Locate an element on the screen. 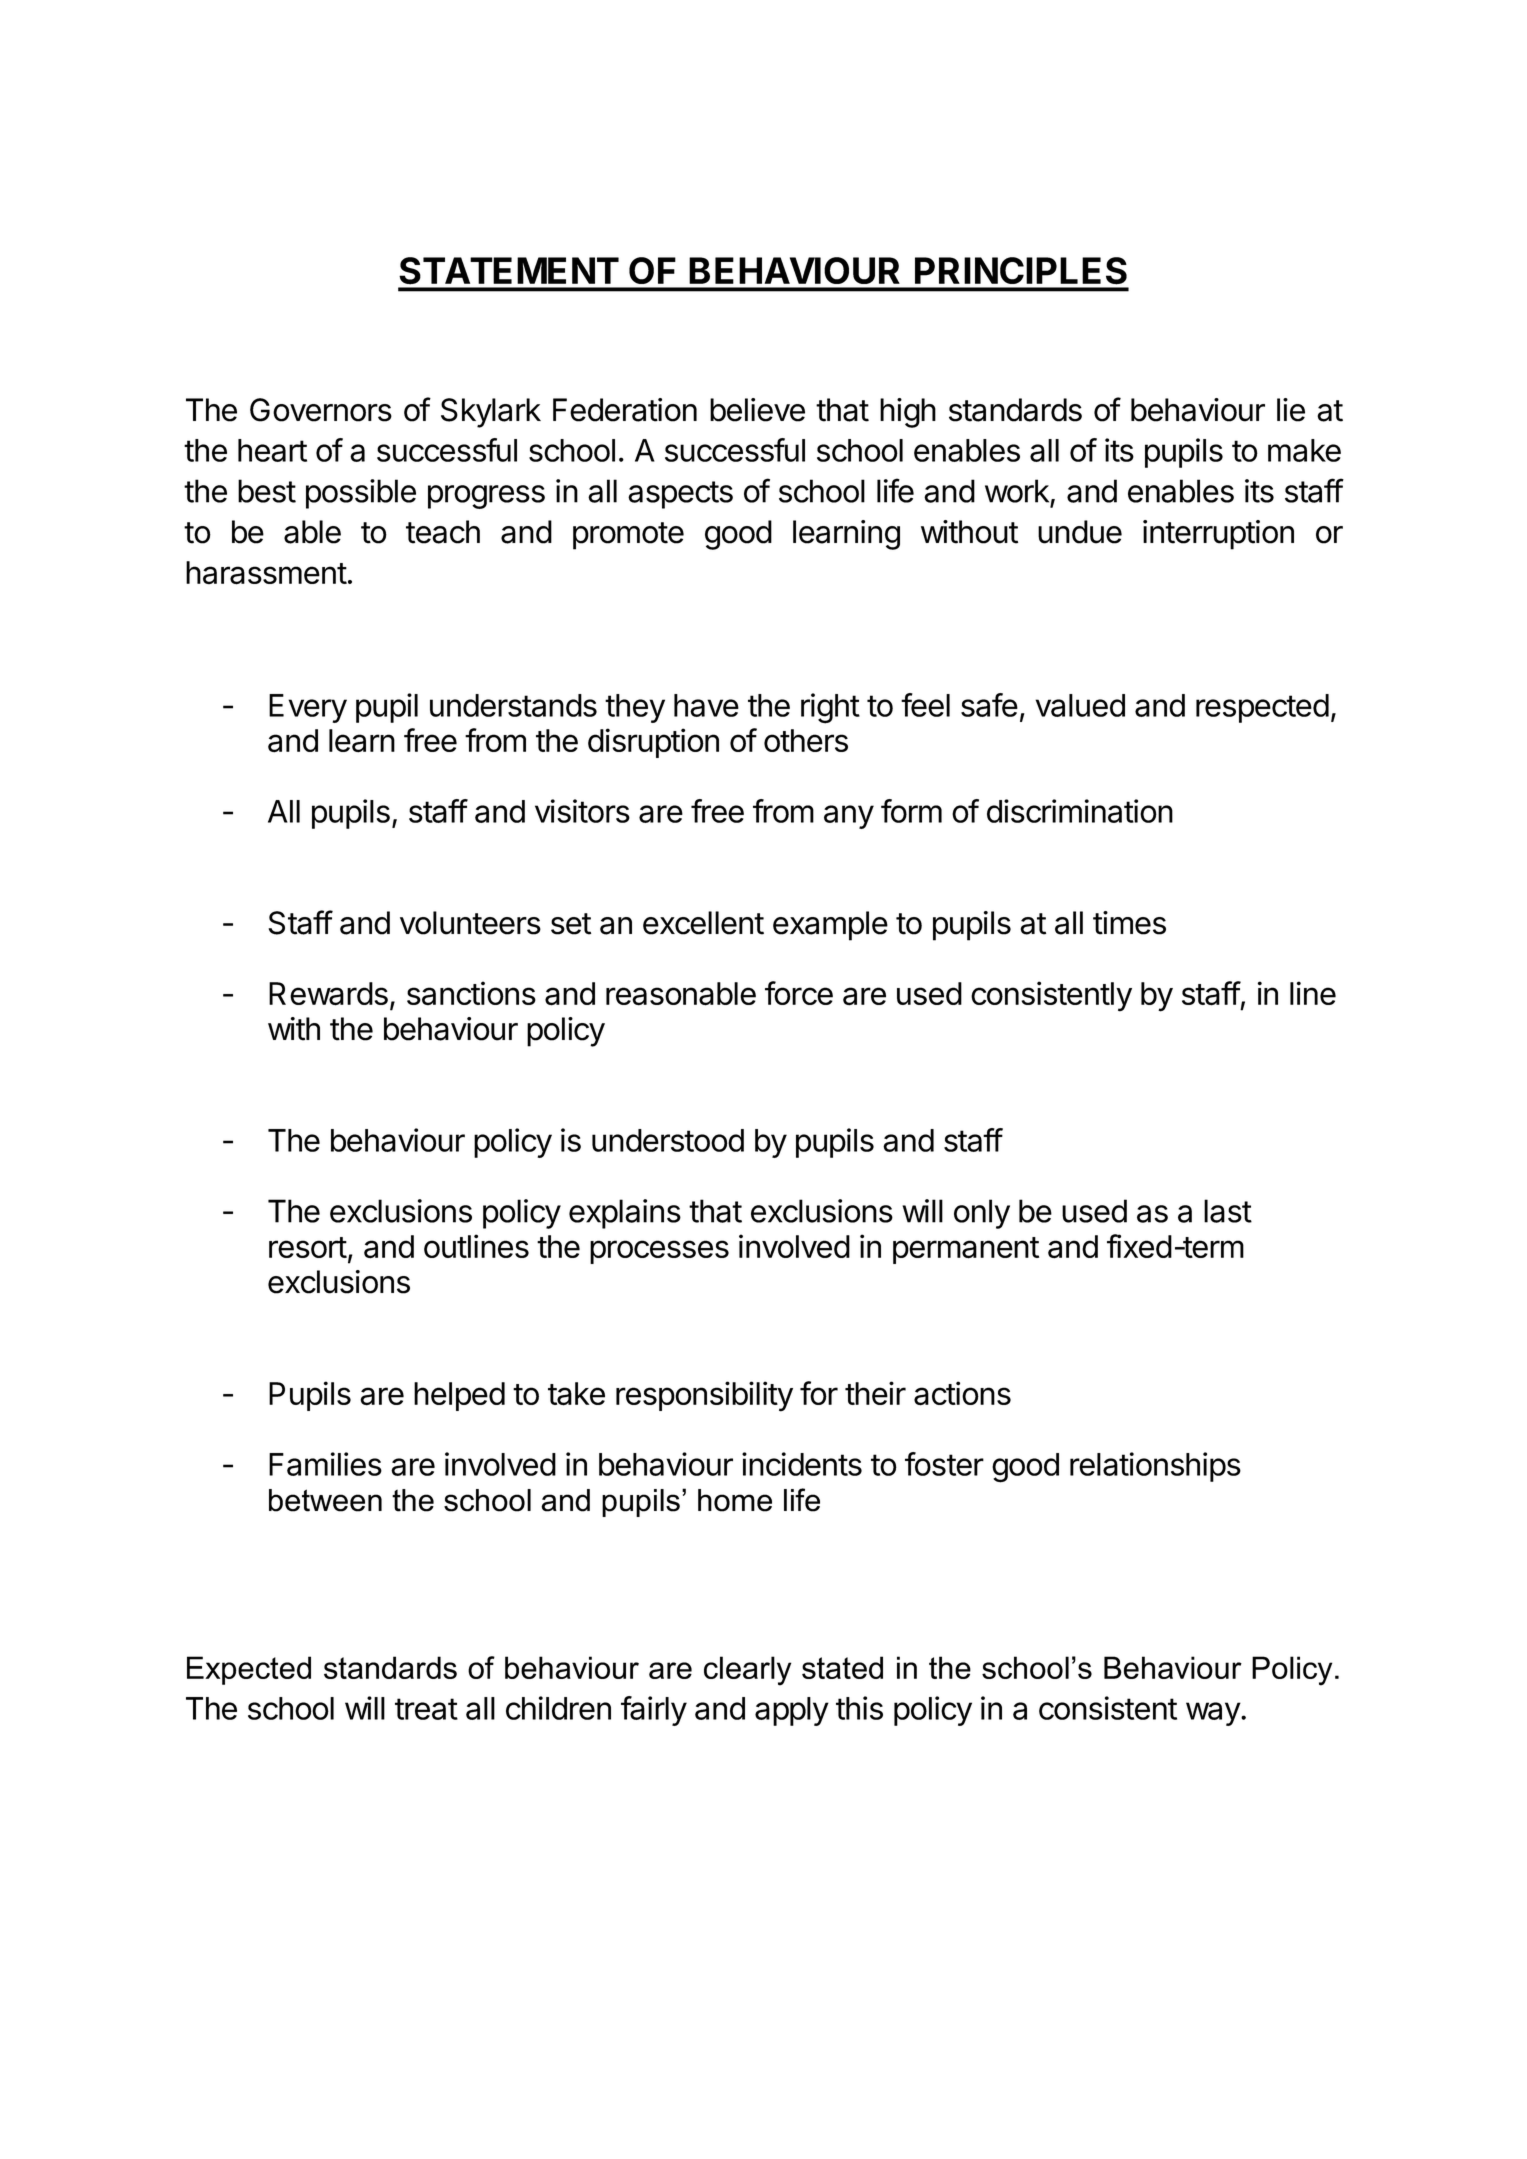 This screenshot has height=2159, width=1527. responsibility is located at coordinates (704, 1396).
